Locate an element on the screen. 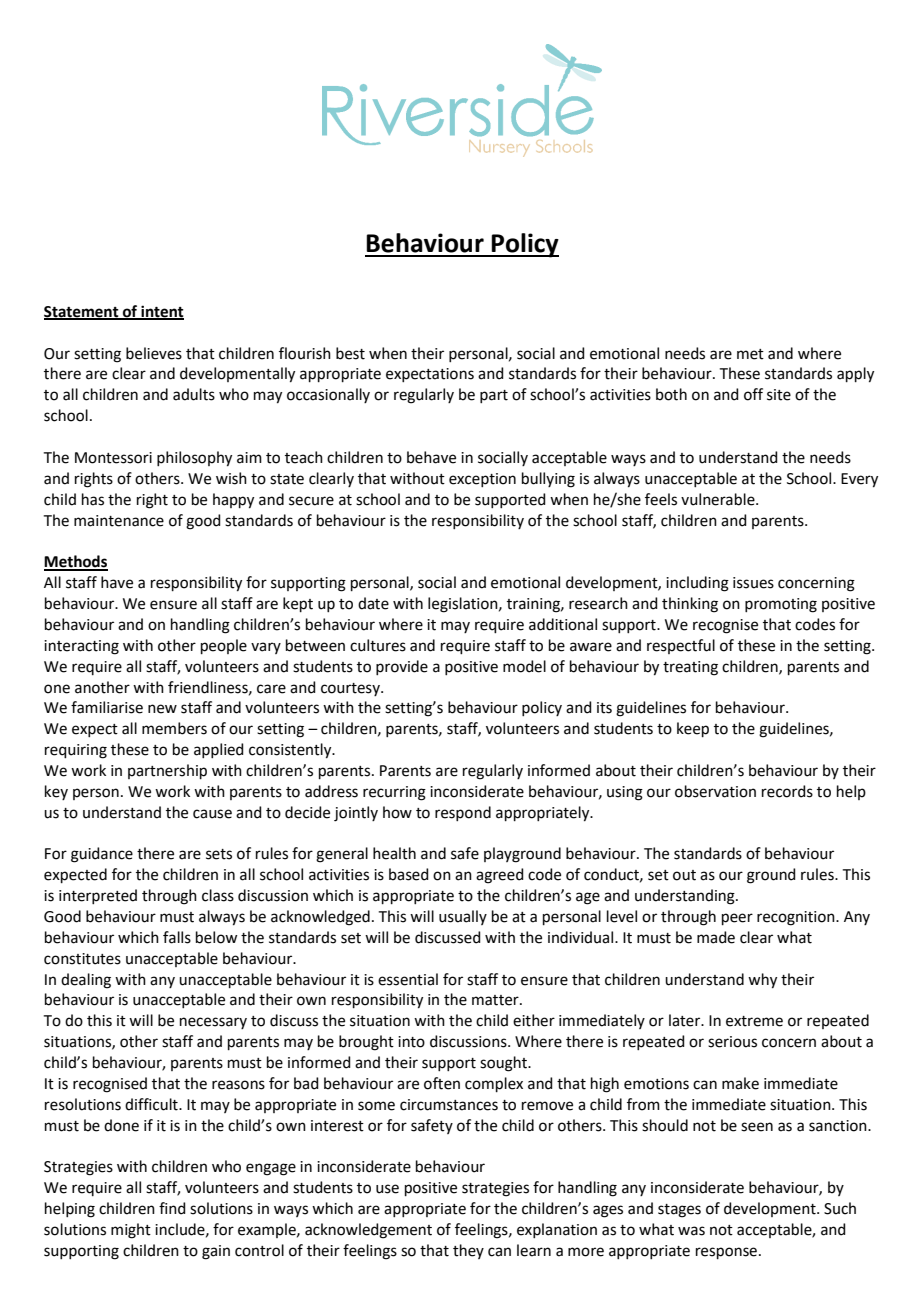 The image size is (924, 1308). response is located at coordinates (728, 1253).
